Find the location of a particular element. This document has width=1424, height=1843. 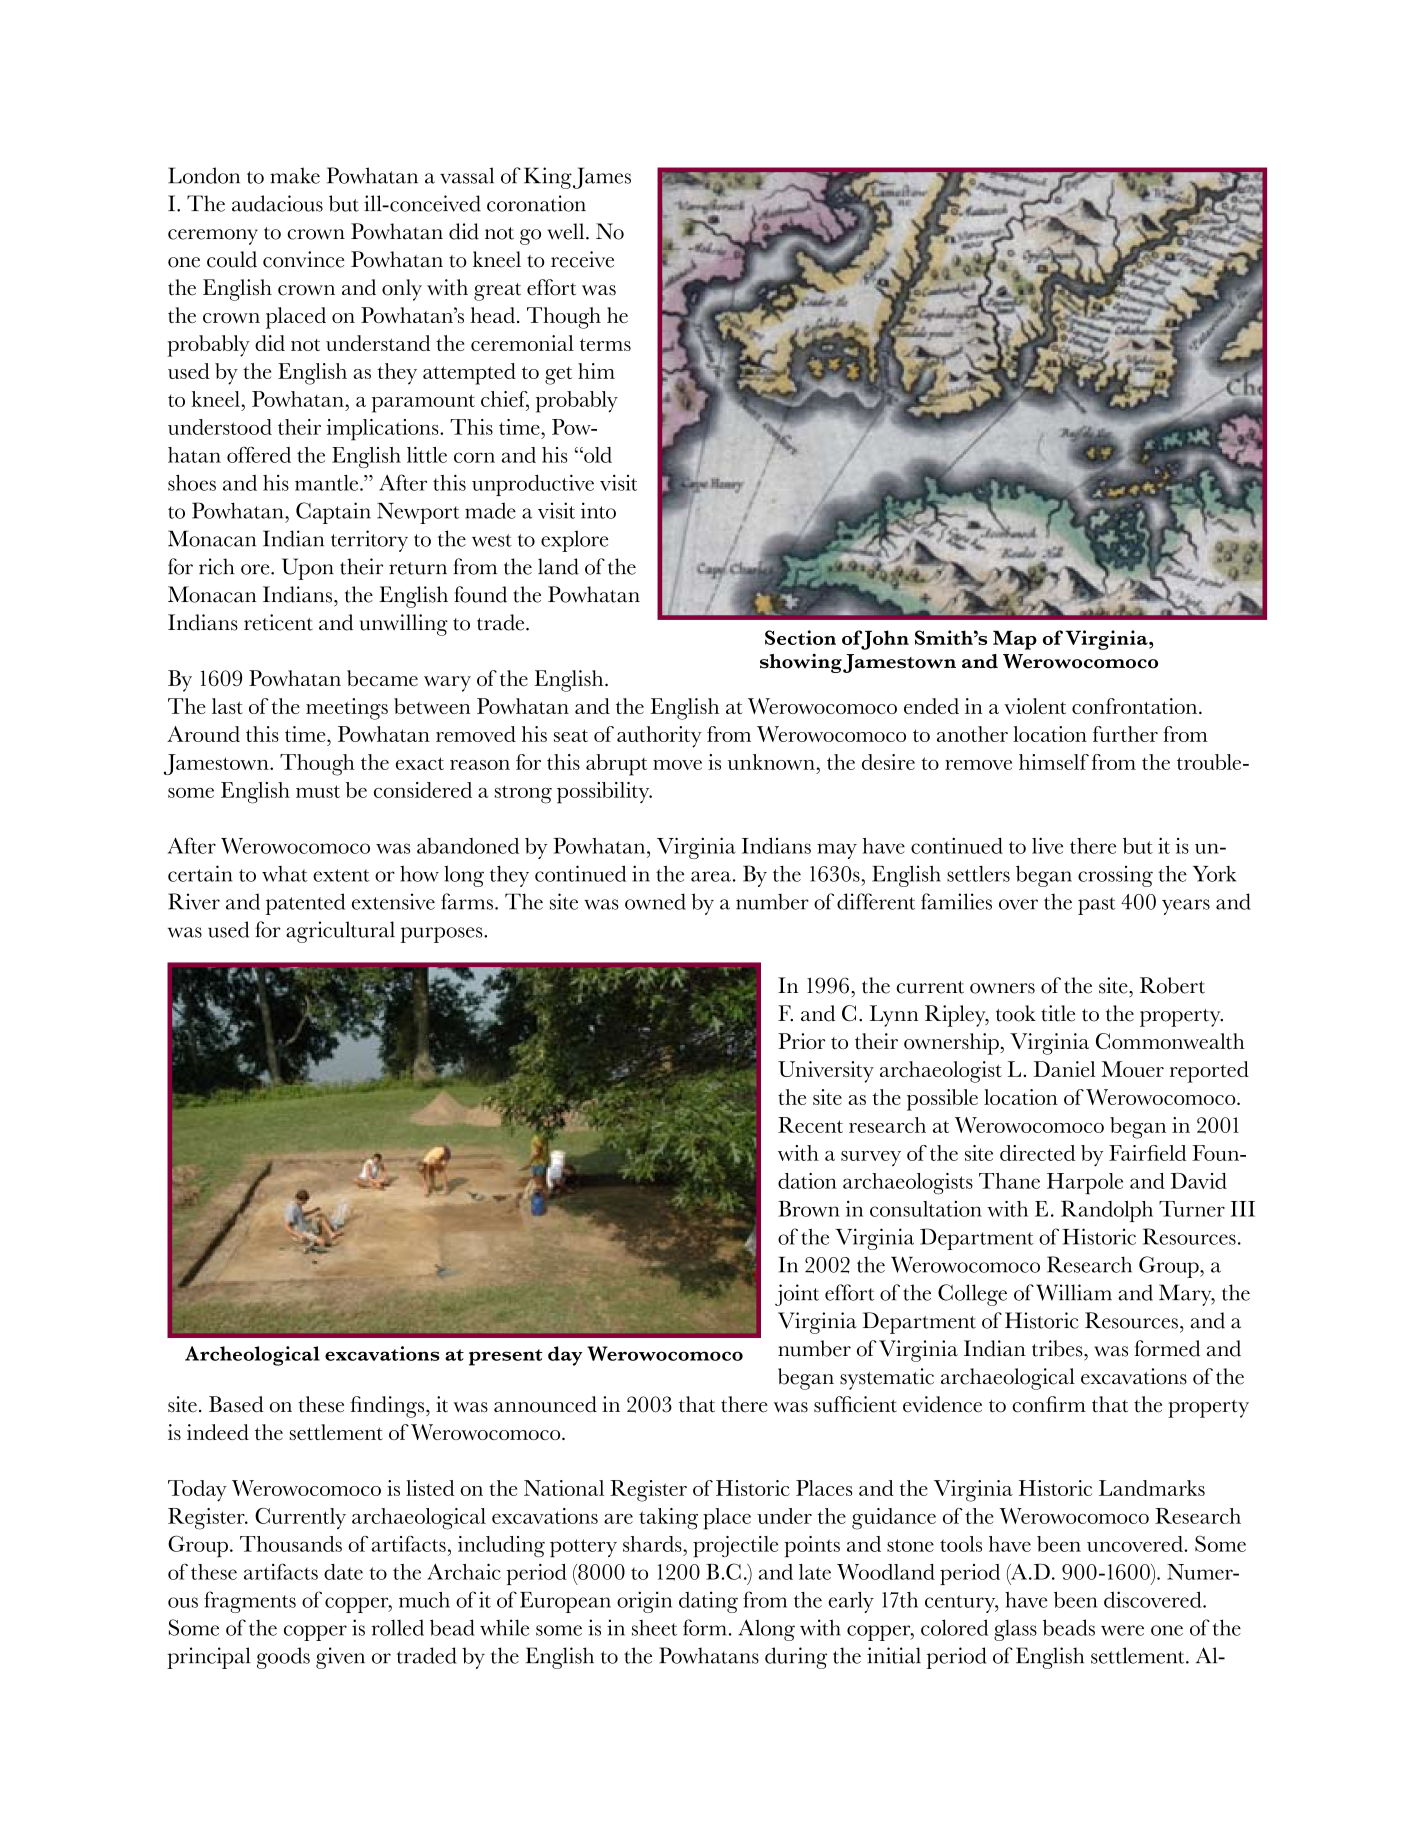

agricultural is located at coordinates (340, 932).
